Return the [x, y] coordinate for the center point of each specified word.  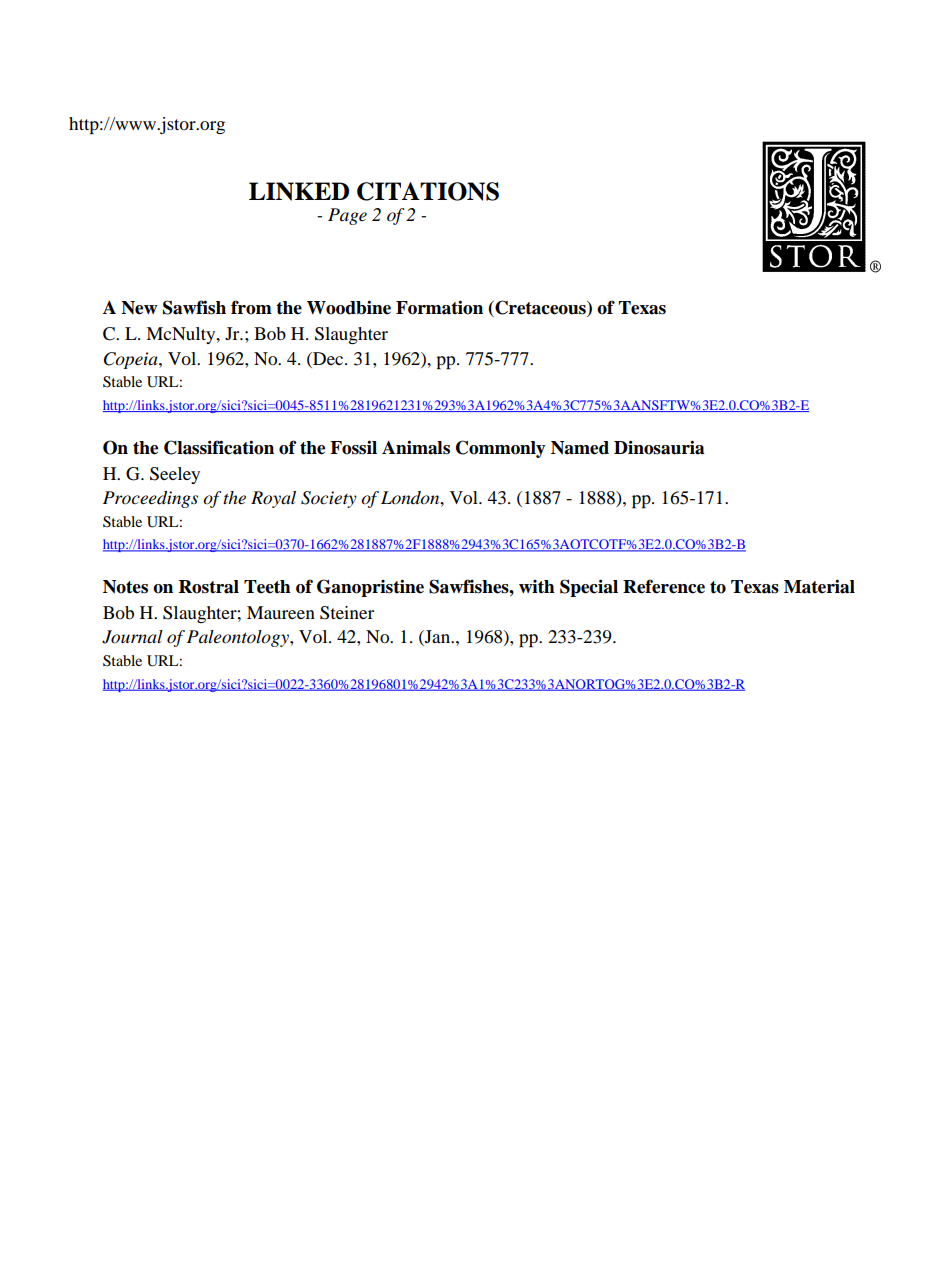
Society [329, 499]
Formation [439, 307]
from [251, 307]
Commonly [501, 449]
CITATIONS [428, 191]
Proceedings [150, 499]
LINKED [299, 191]
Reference [664, 586]
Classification [219, 447]
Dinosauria [659, 447]
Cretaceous [540, 308]
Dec [328, 358]
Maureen [281, 612]
